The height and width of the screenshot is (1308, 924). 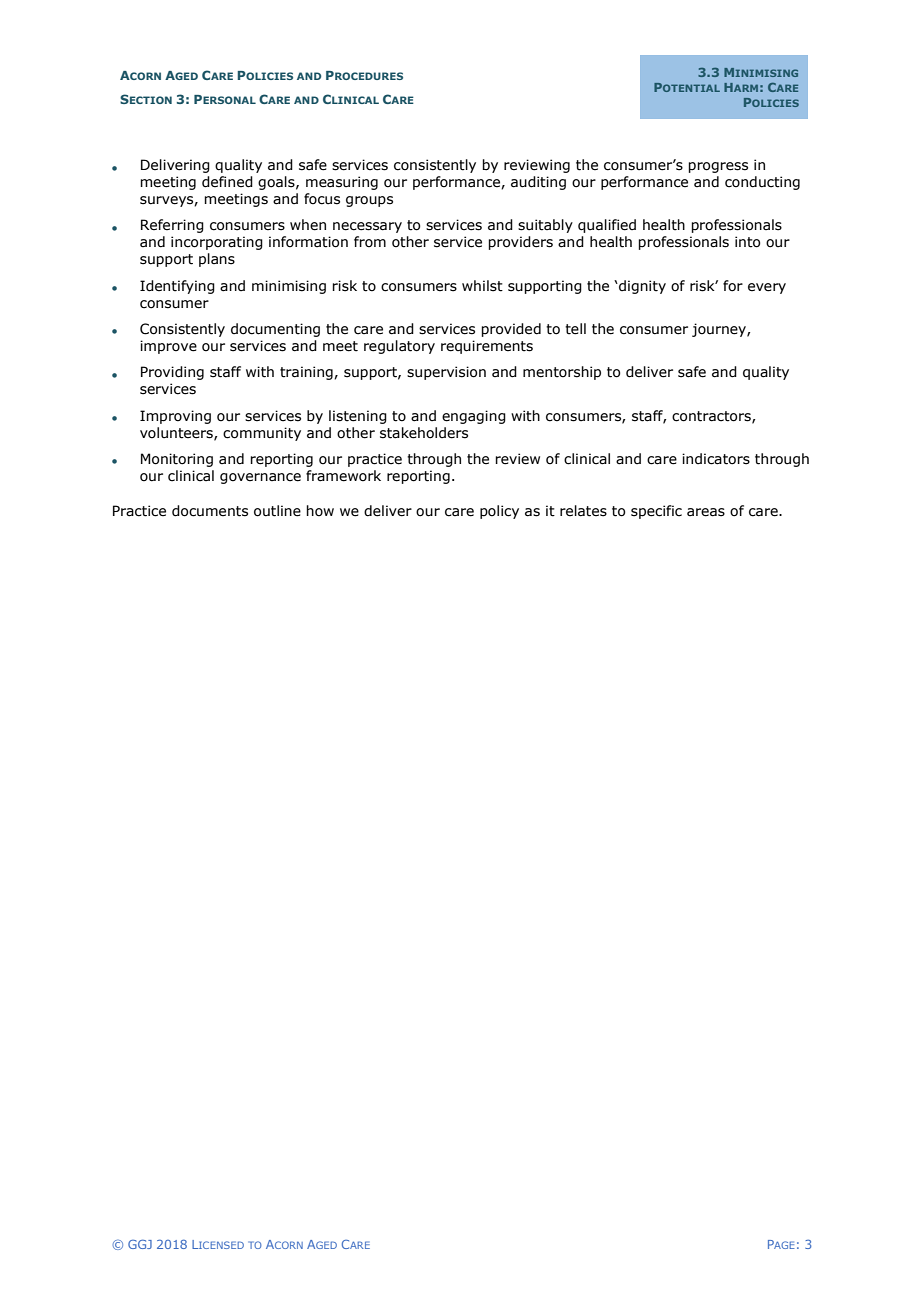 I want to click on providers, so click(x=520, y=243).
